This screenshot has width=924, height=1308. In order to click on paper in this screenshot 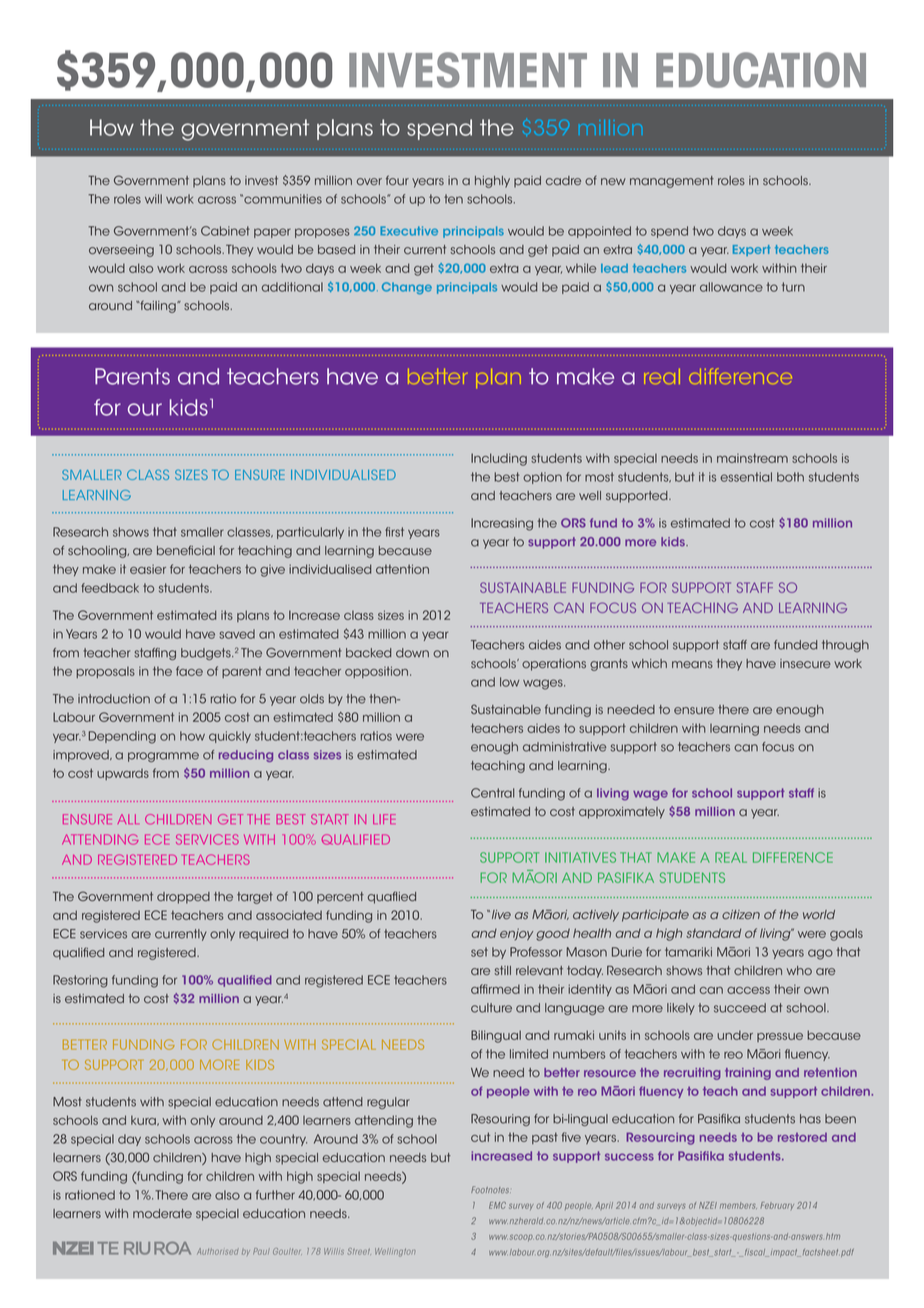, I will do `click(272, 233)`.
